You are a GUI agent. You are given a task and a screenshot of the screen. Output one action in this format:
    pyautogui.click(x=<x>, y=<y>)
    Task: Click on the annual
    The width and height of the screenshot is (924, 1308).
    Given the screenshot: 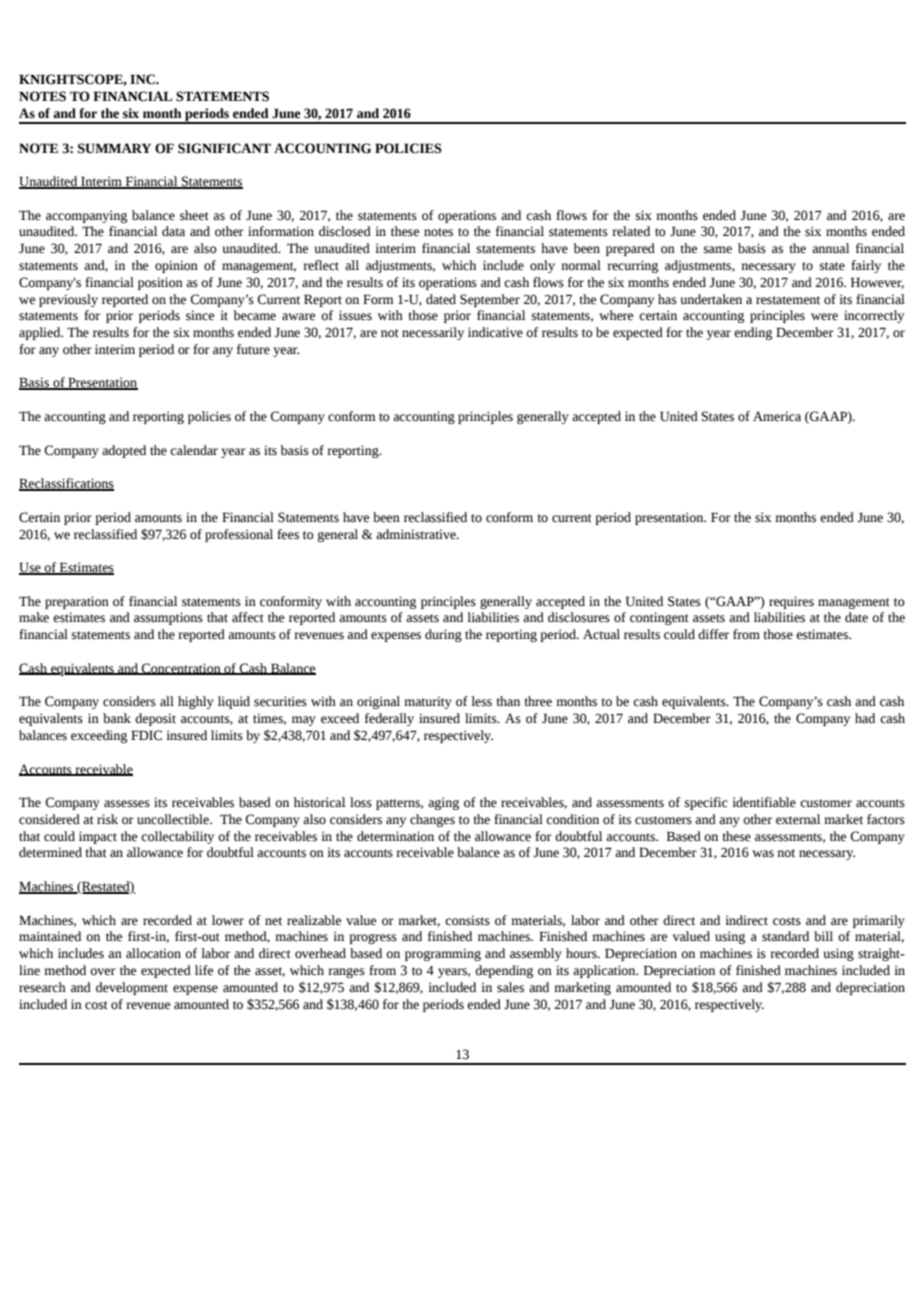 What is the action you would take?
    pyautogui.click(x=830, y=248)
